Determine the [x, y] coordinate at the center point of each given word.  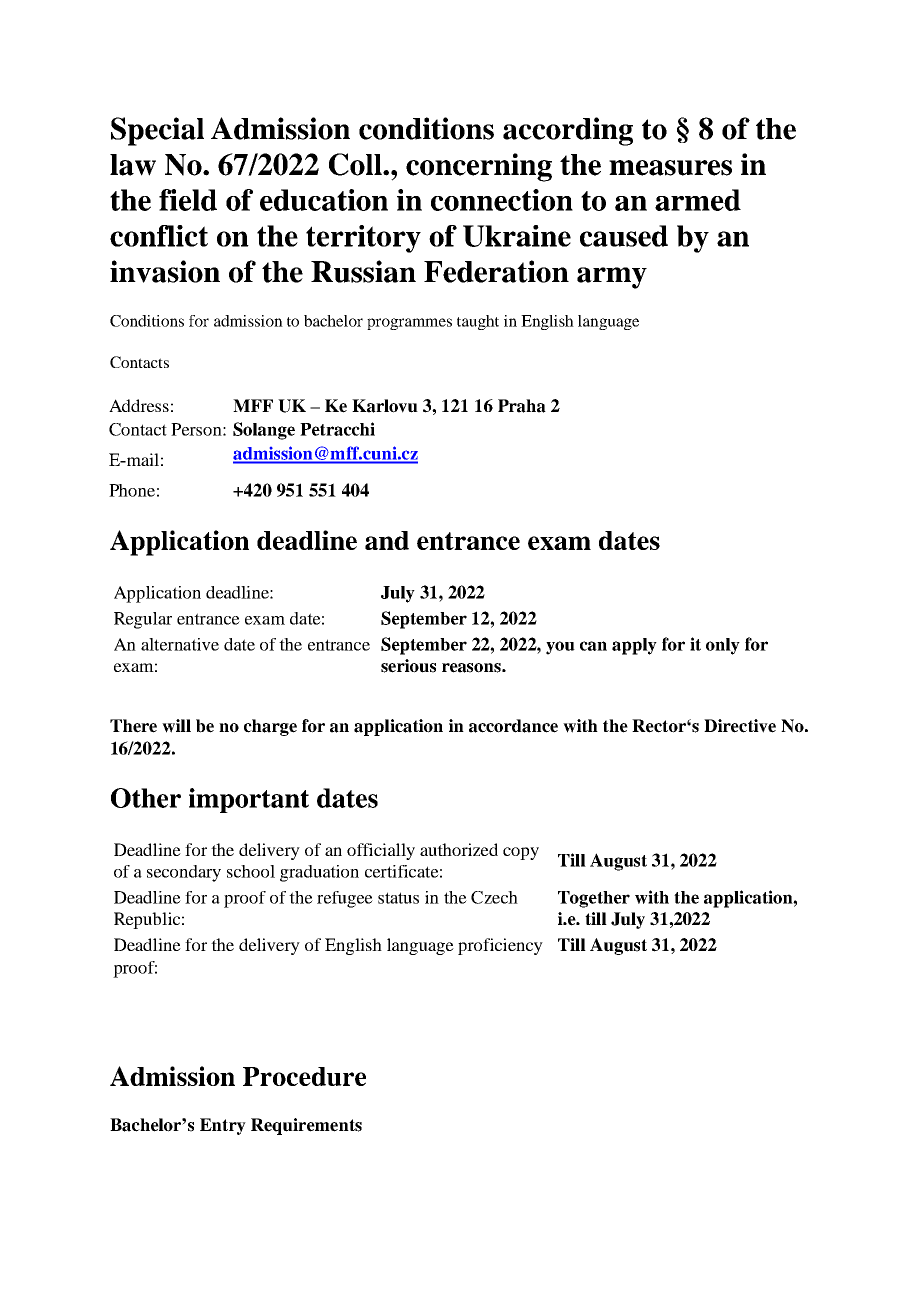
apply [634, 646]
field [188, 200]
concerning [479, 167]
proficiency [500, 946]
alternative [180, 644]
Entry [223, 1126]
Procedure [304, 1076]
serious [408, 666]
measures [670, 168]
